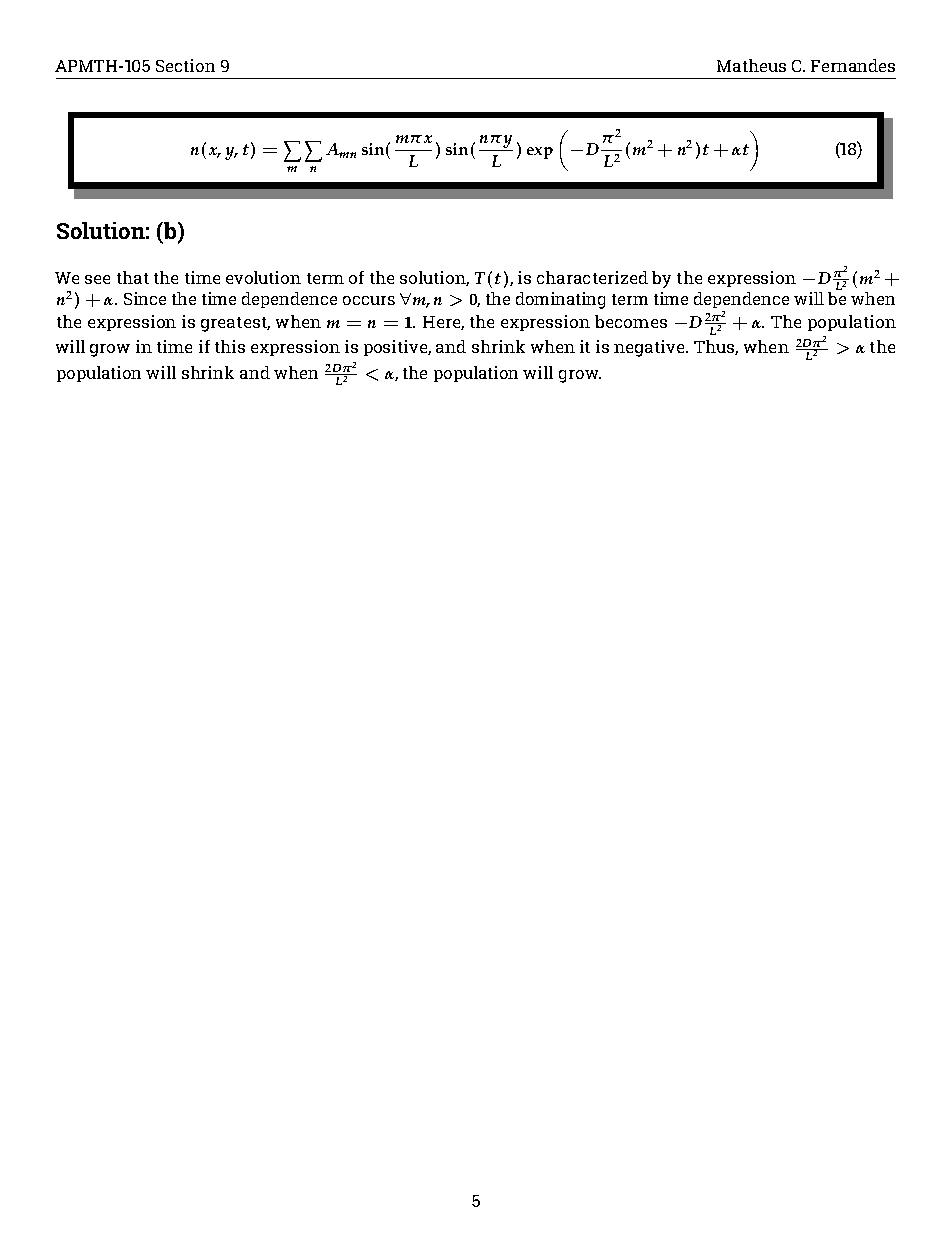 This screenshot has width=952, height=1233. What do you see at coordinates (650, 348) in the screenshot?
I see `negative` at bounding box center [650, 348].
